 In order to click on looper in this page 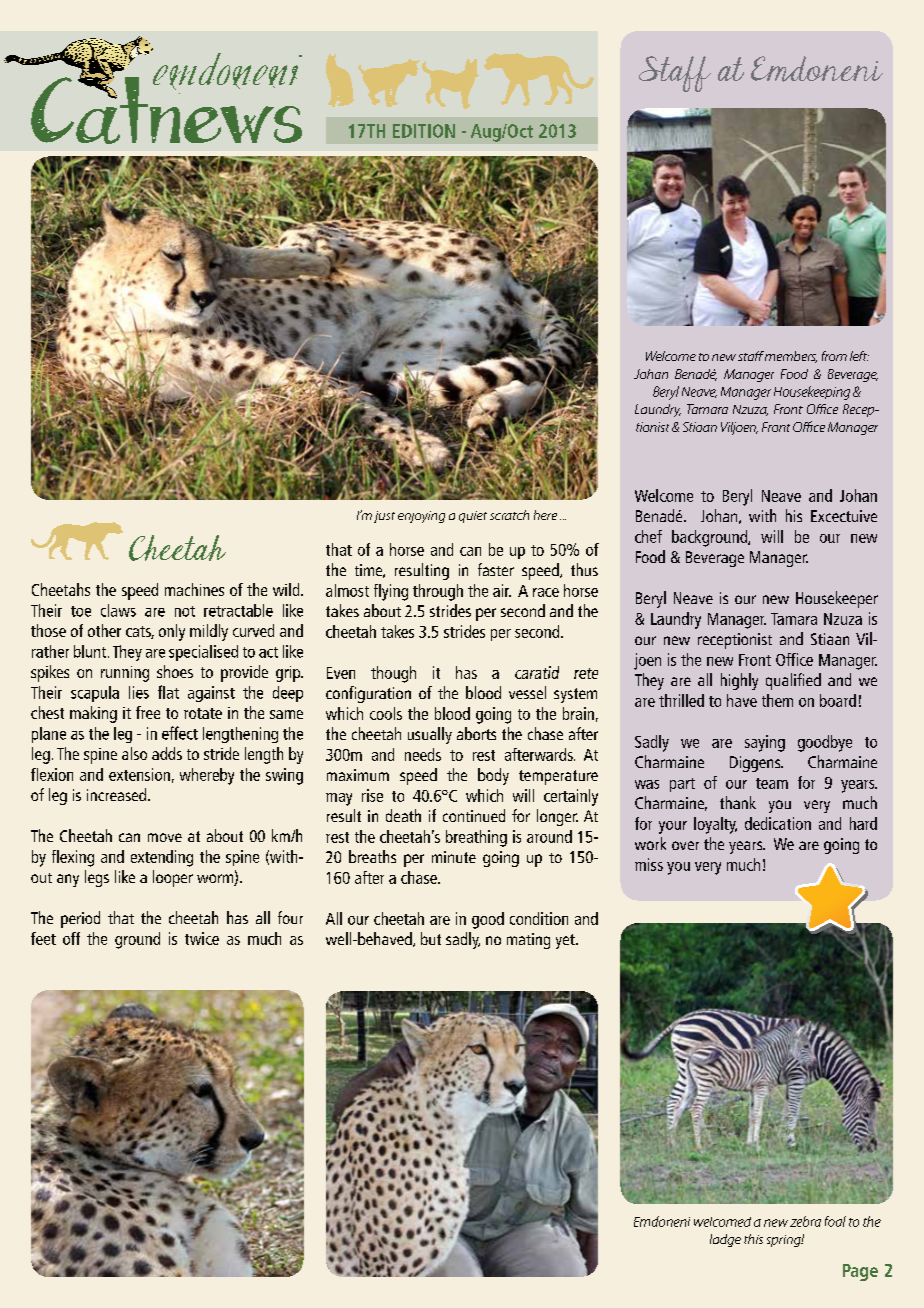, I will do `click(173, 878)`.
